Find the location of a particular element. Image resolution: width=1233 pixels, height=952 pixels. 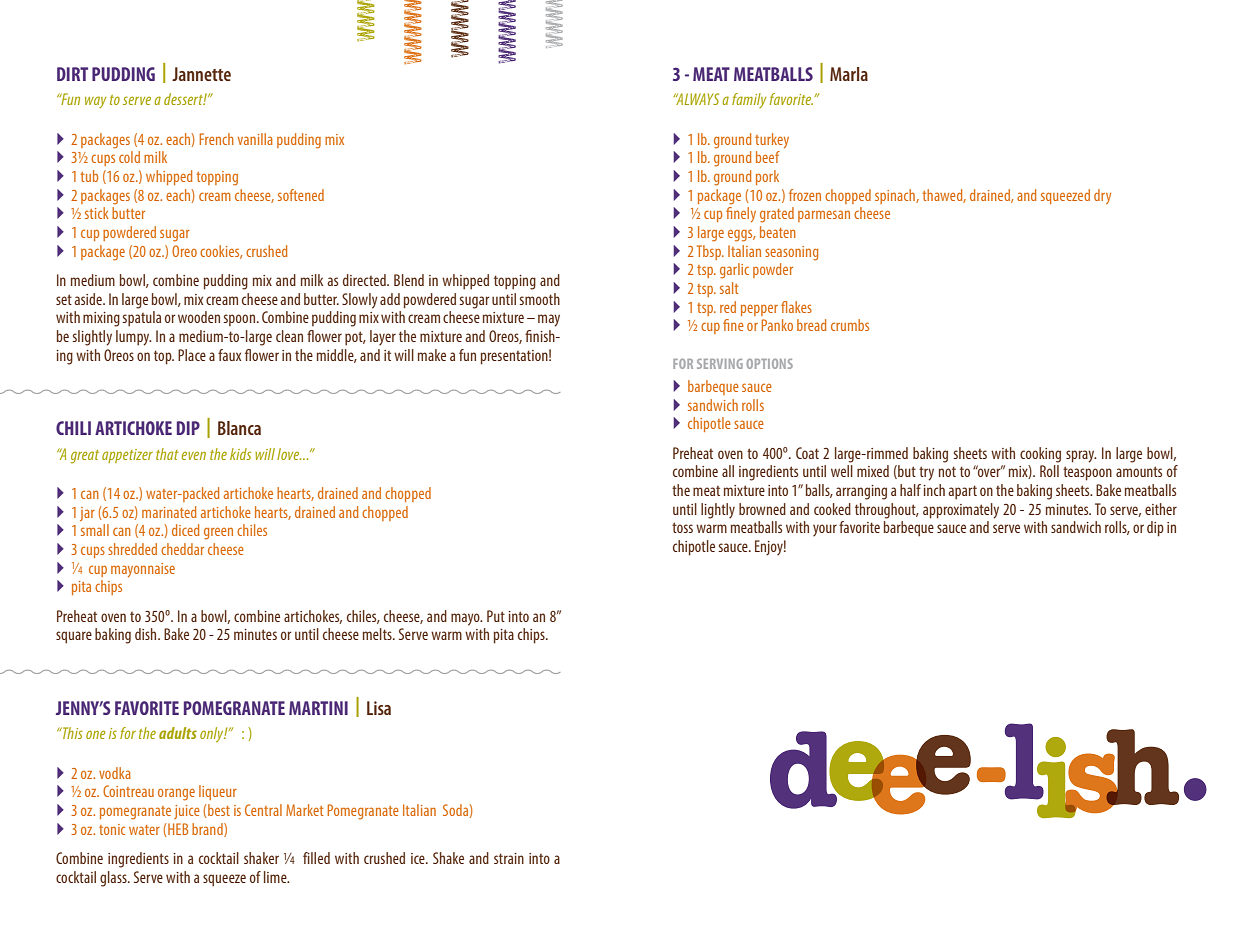

SERVING is located at coordinates (720, 364).
